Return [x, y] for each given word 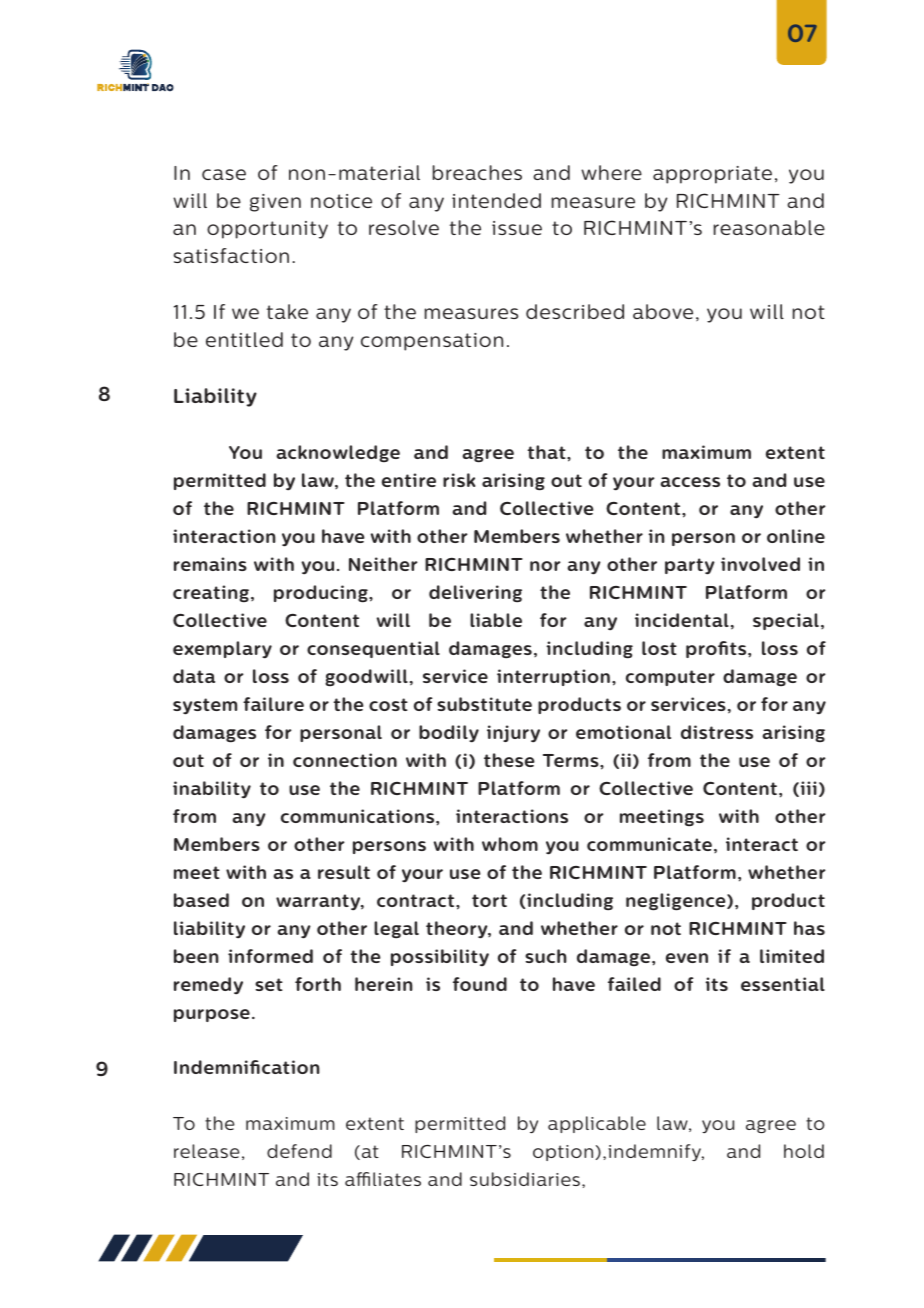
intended [496, 200]
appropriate [712, 175]
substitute [484, 704]
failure [273, 704]
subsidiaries [525, 1179]
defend [299, 1151]
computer [670, 678]
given [275, 203]
